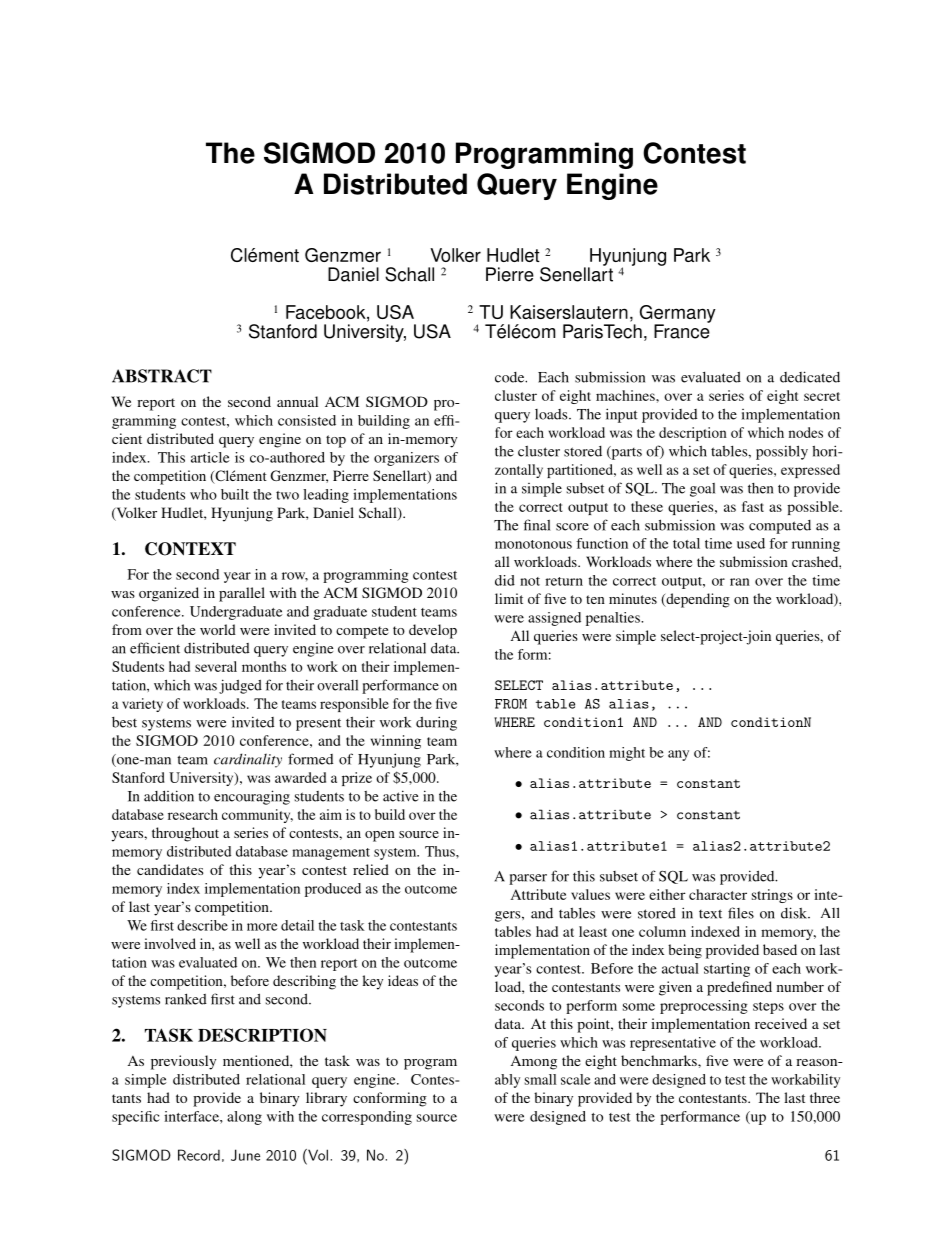  What do you see at coordinates (436, 723) in the screenshot?
I see `during` at bounding box center [436, 723].
